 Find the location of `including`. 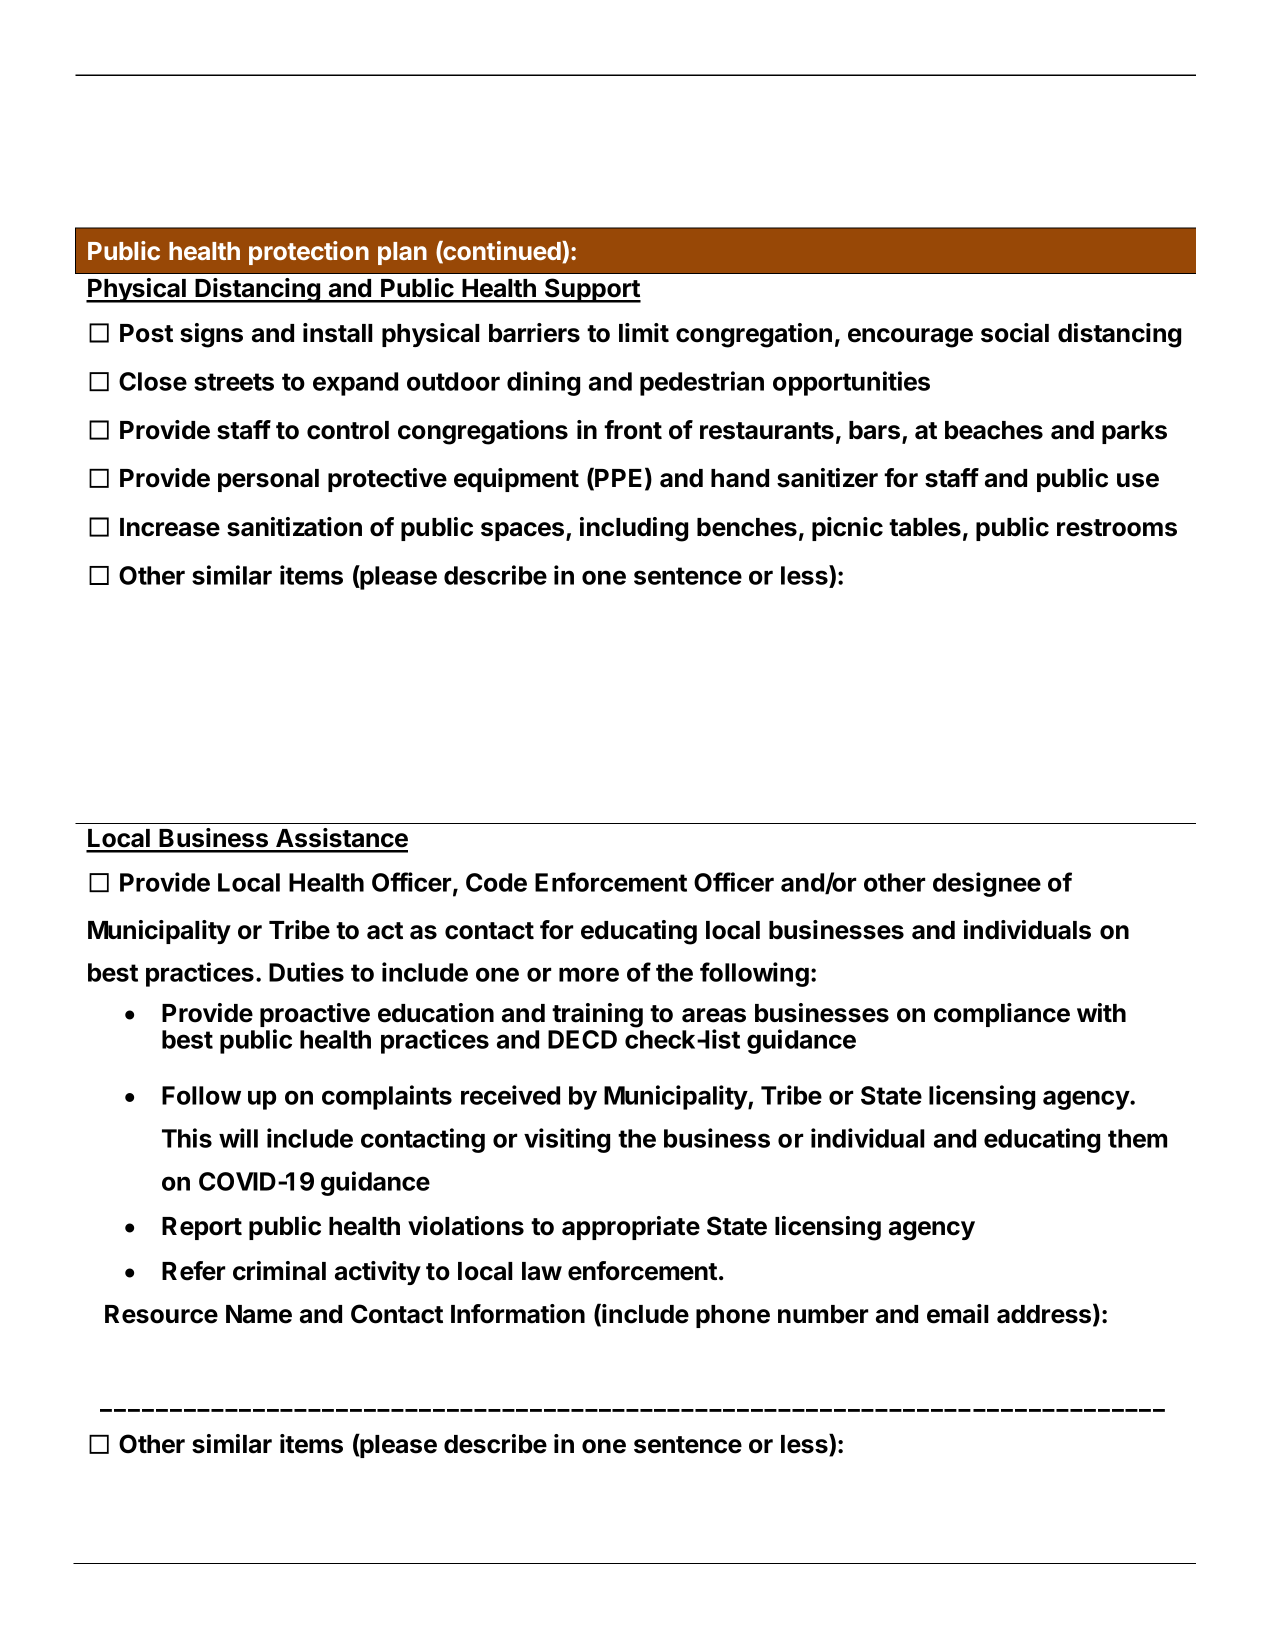

including is located at coordinates (634, 529).
